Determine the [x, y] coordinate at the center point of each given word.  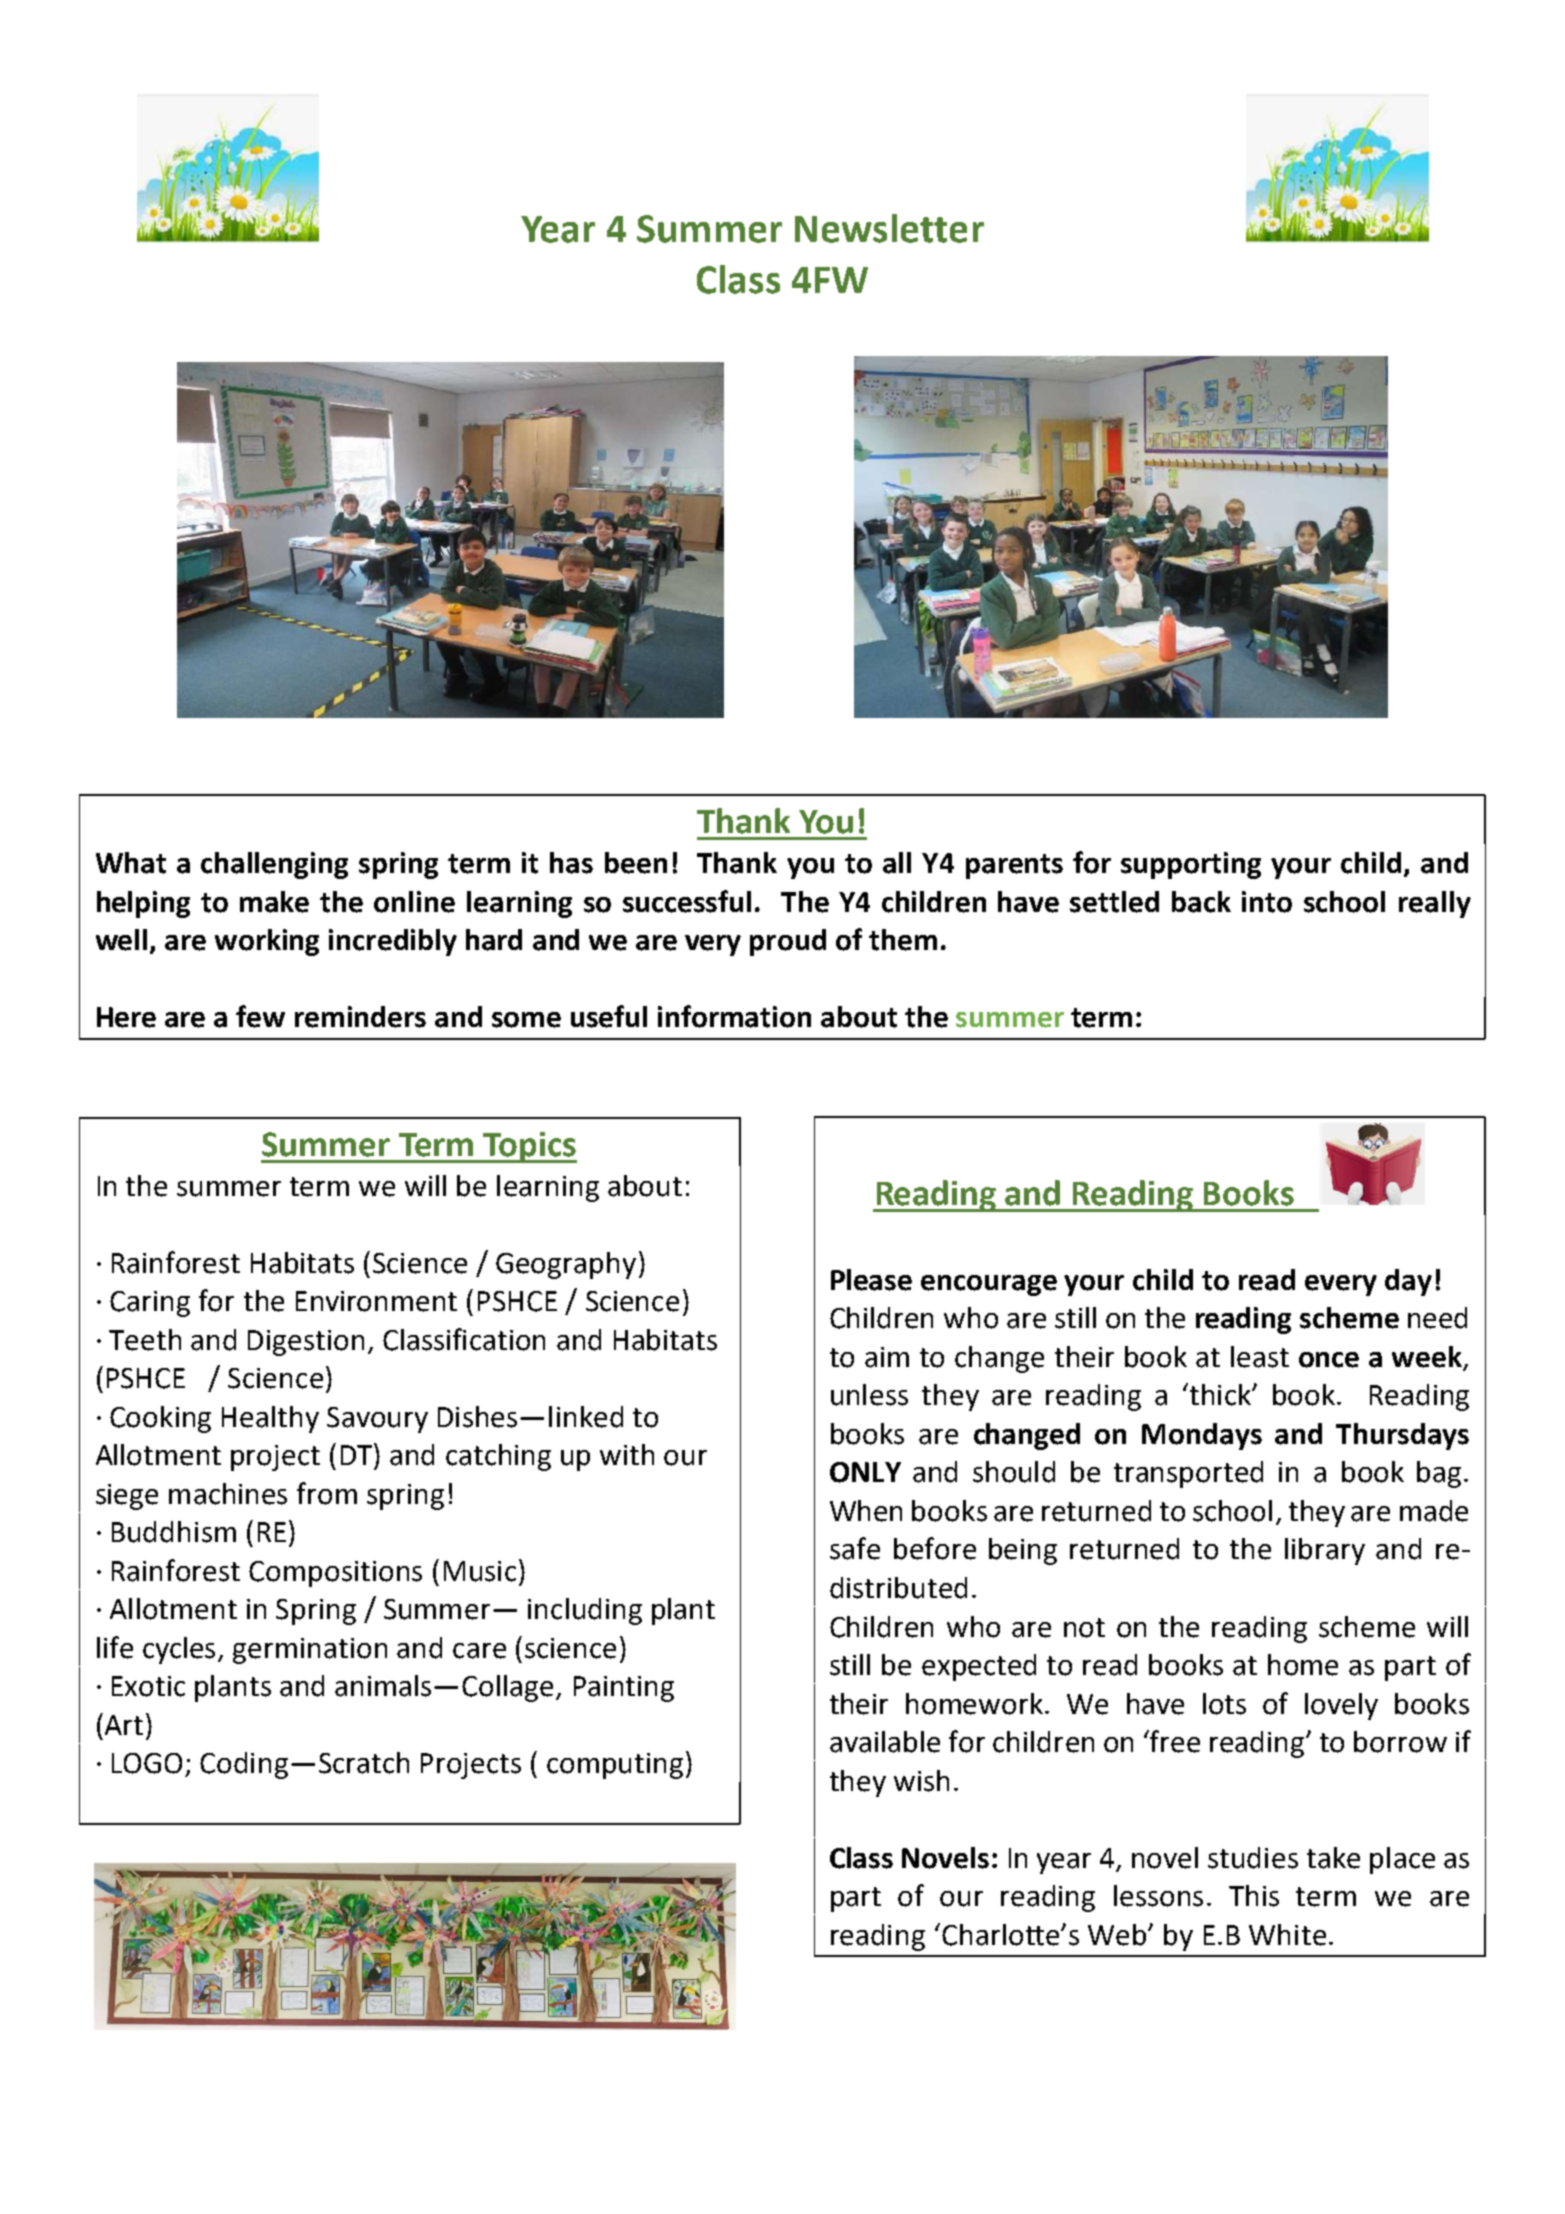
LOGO [147, 1763]
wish [921, 1781]
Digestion [306, 1343]
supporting [1191, 865]
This [1254, 1896]
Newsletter [889, 228]
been [636, 863]
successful [687, 901]
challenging [274, 865]
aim [887, 1357]
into [1267, 902]
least [1260, 1357]
